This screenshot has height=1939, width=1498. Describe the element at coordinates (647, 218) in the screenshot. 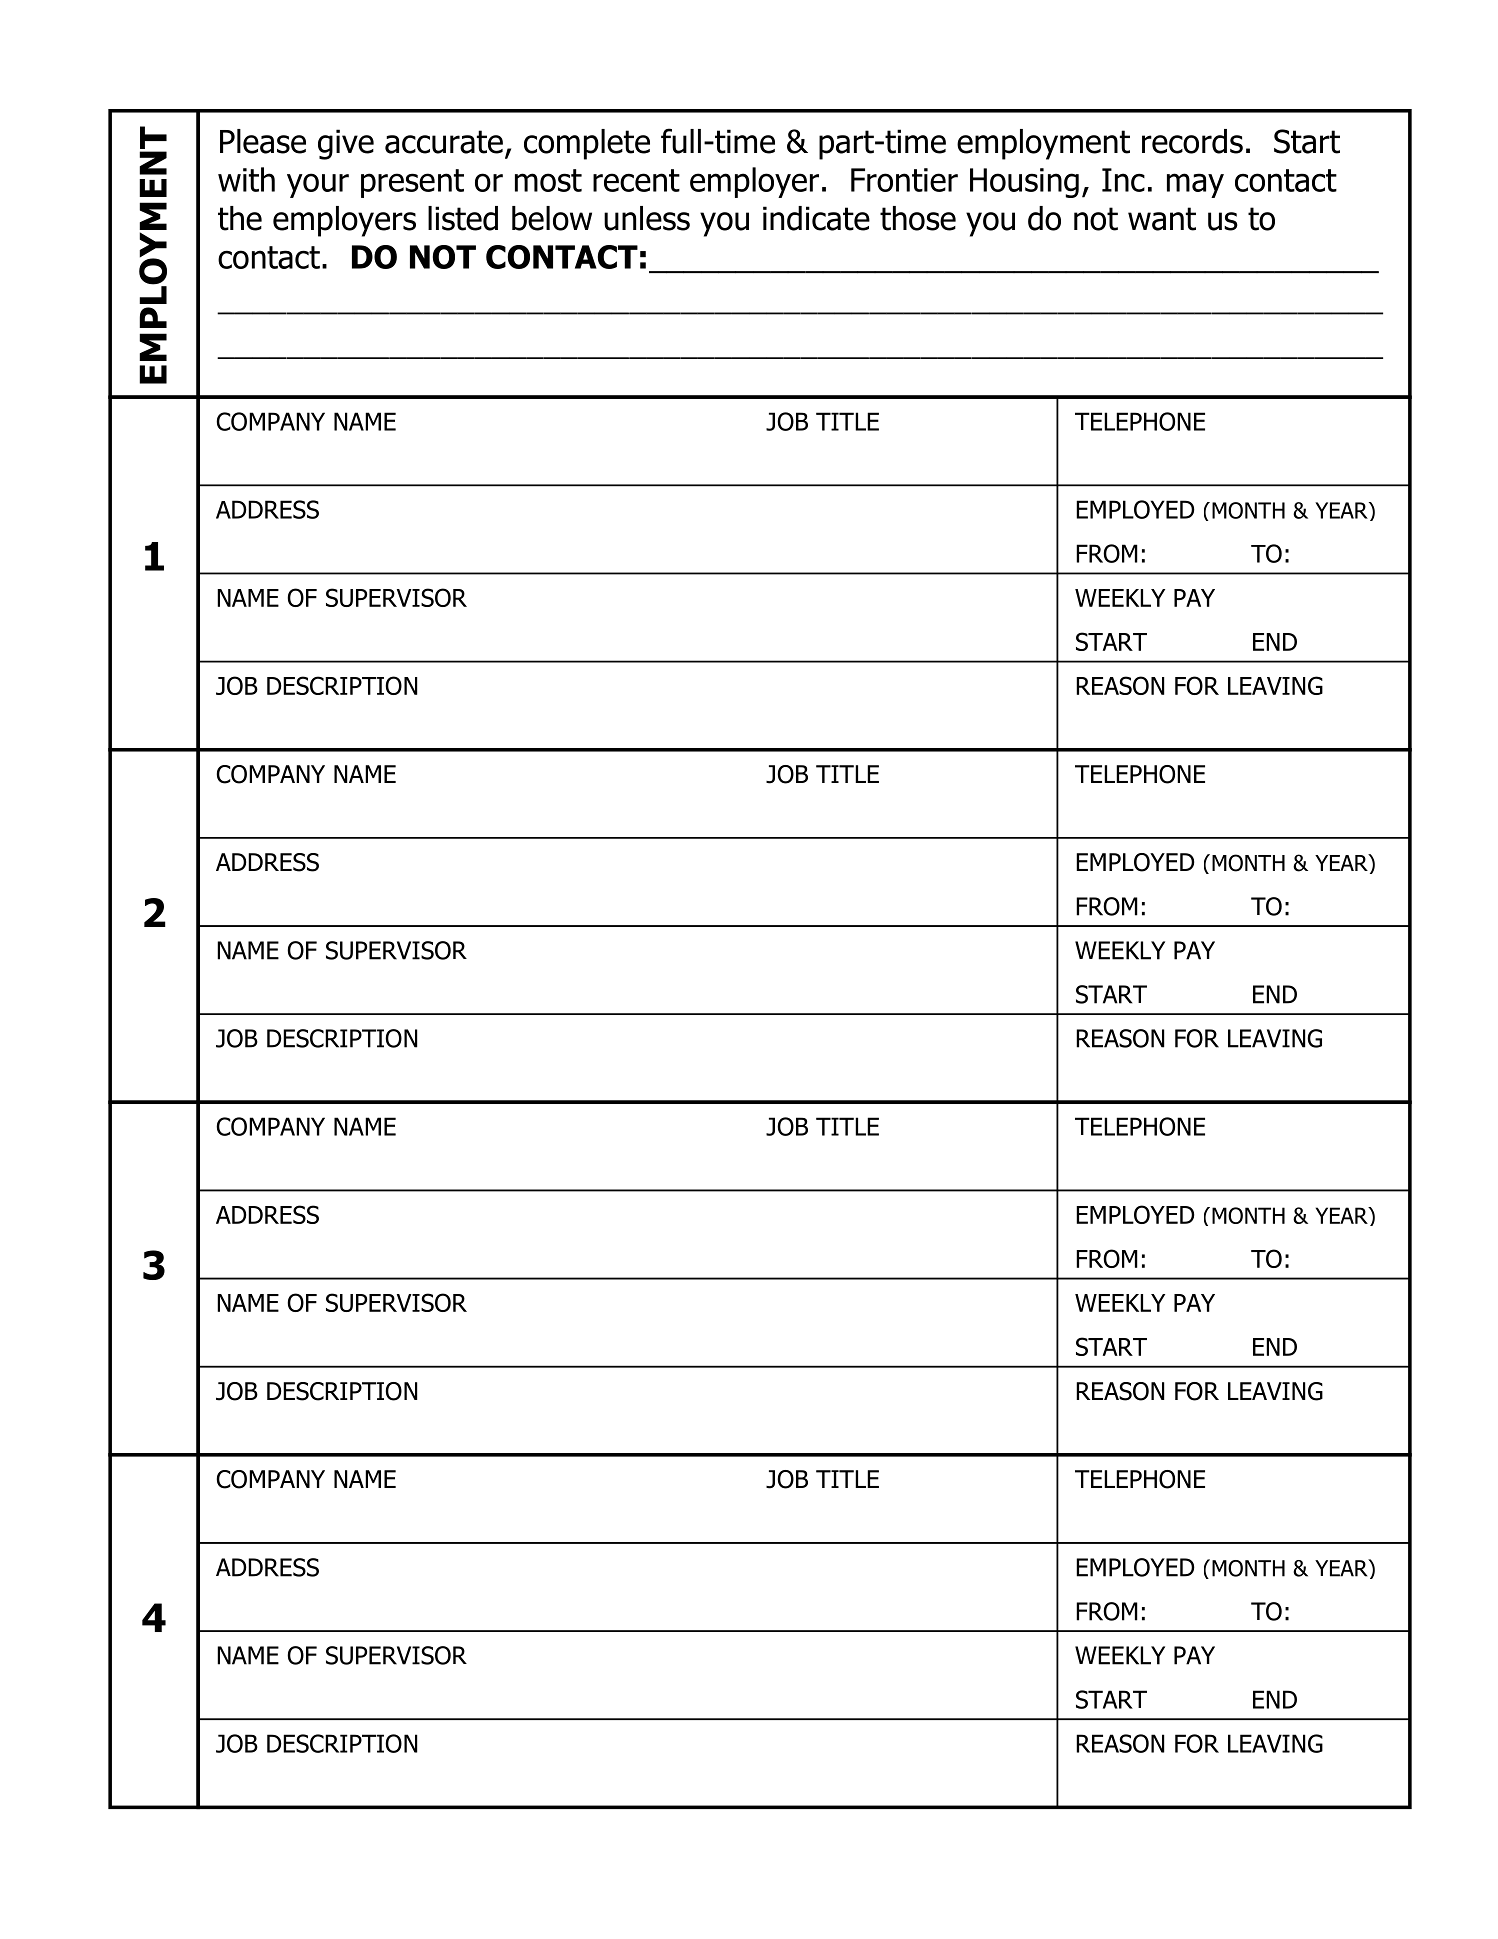

I see `unless` at that location.
